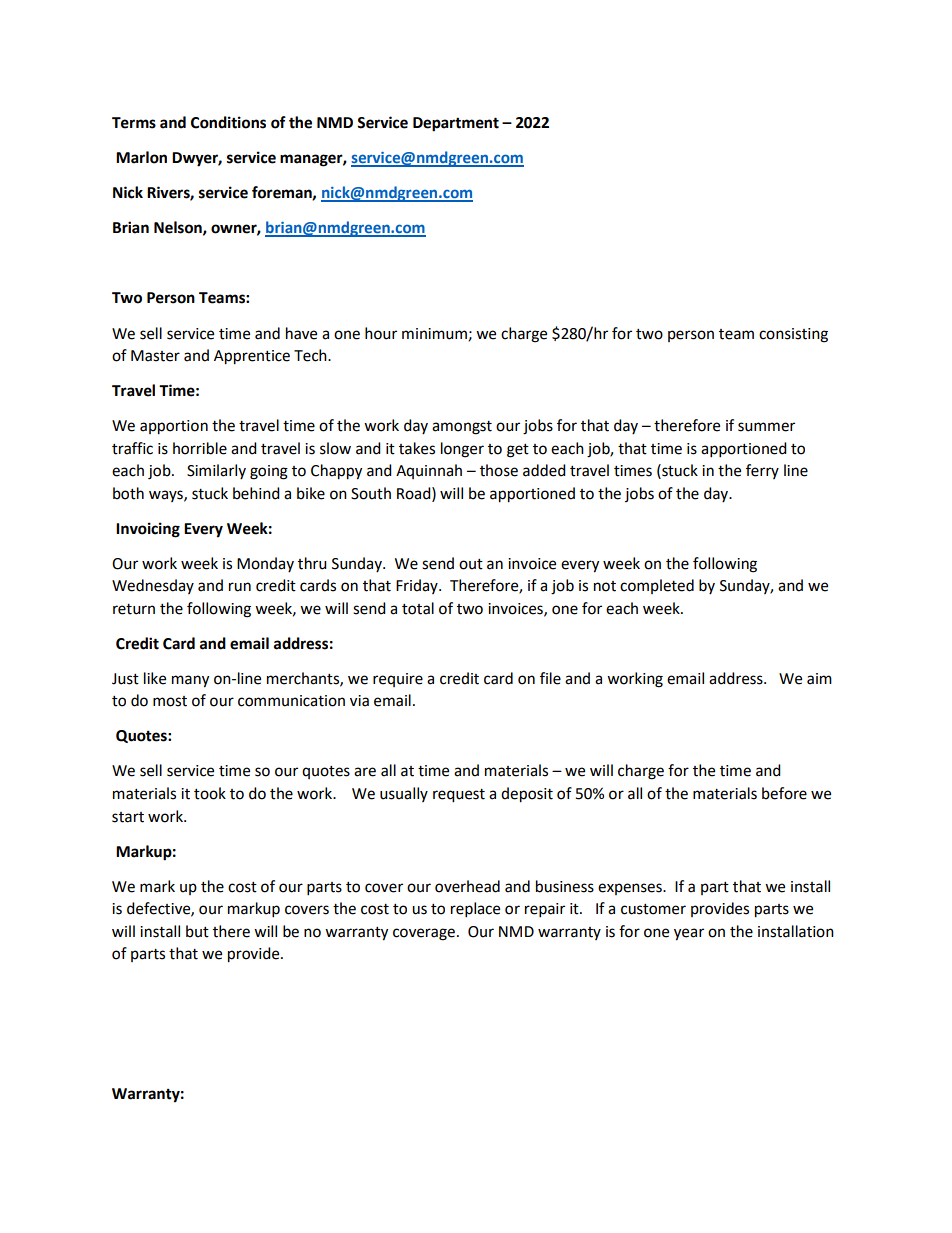  I want to click on replace, so click(475, 910).
